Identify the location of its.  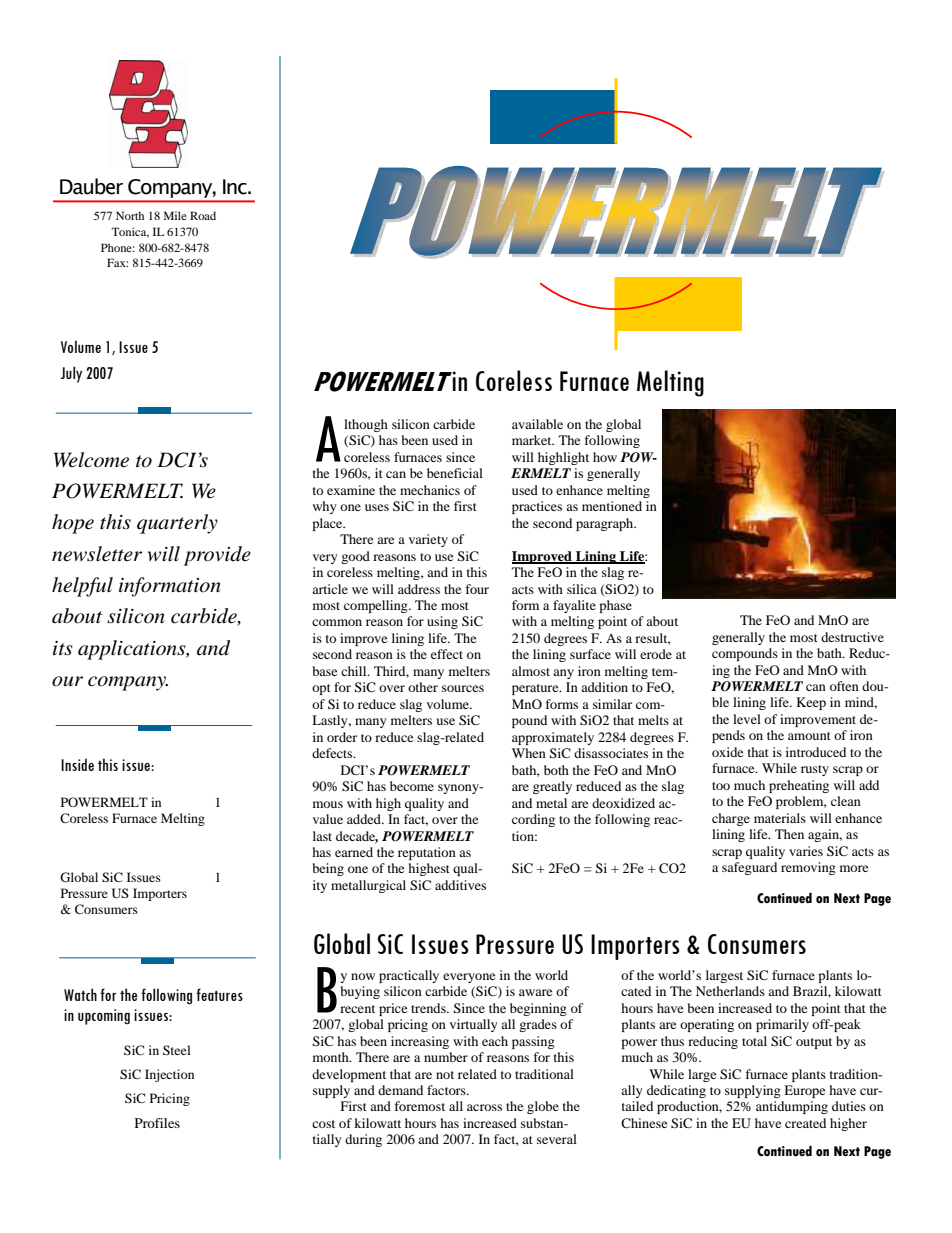
(63, 648).
